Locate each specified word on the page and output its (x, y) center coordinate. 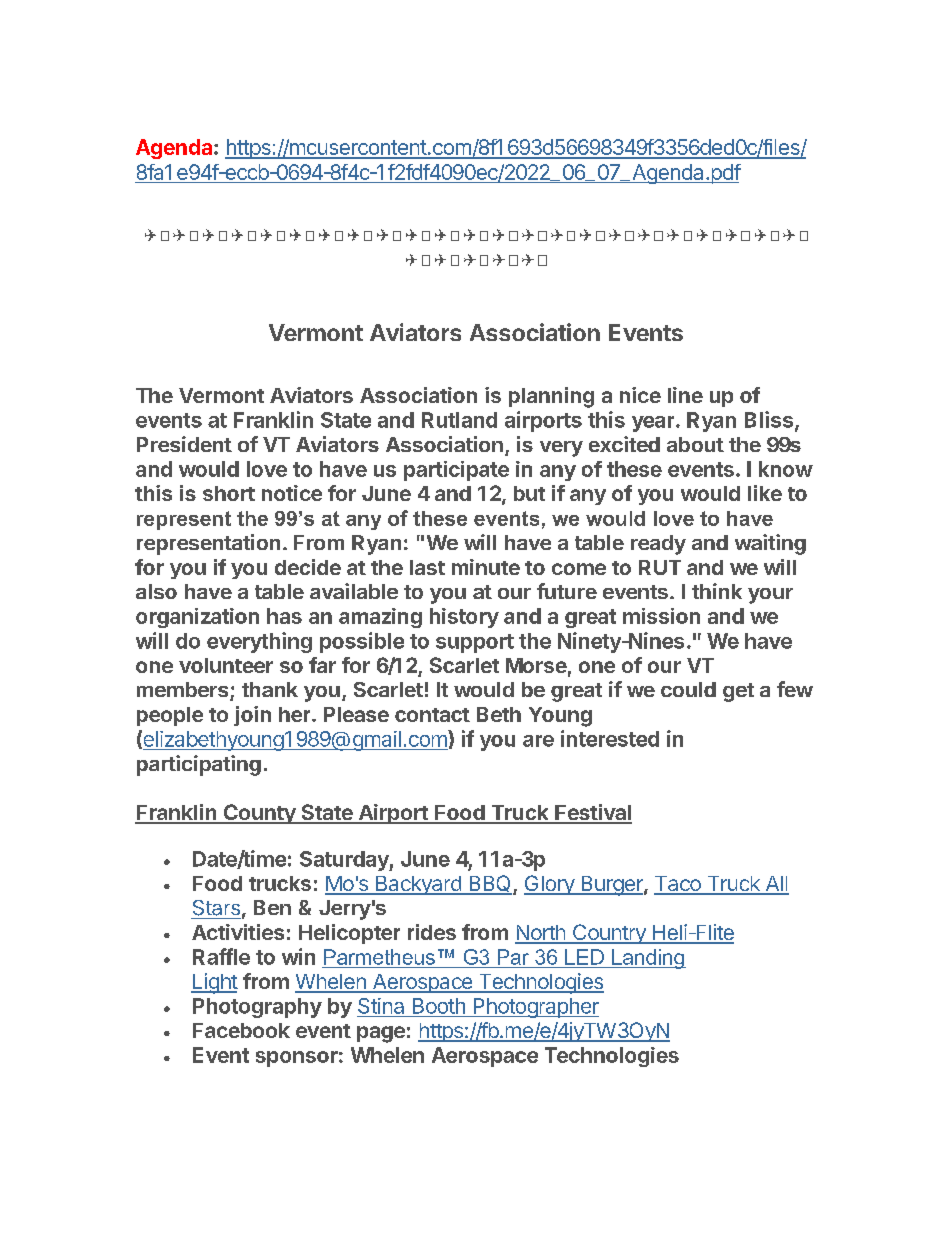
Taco (678, 885)
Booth (439, 1006)
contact (432, 715)
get (738, 692)
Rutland (459, 420)
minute (486, 567)
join (252, 716)
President (184, 444)
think (717, 591)
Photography (257, 1008)
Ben (272, 907)
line (685, 395)
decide (308, 567)
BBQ (489, 885)
